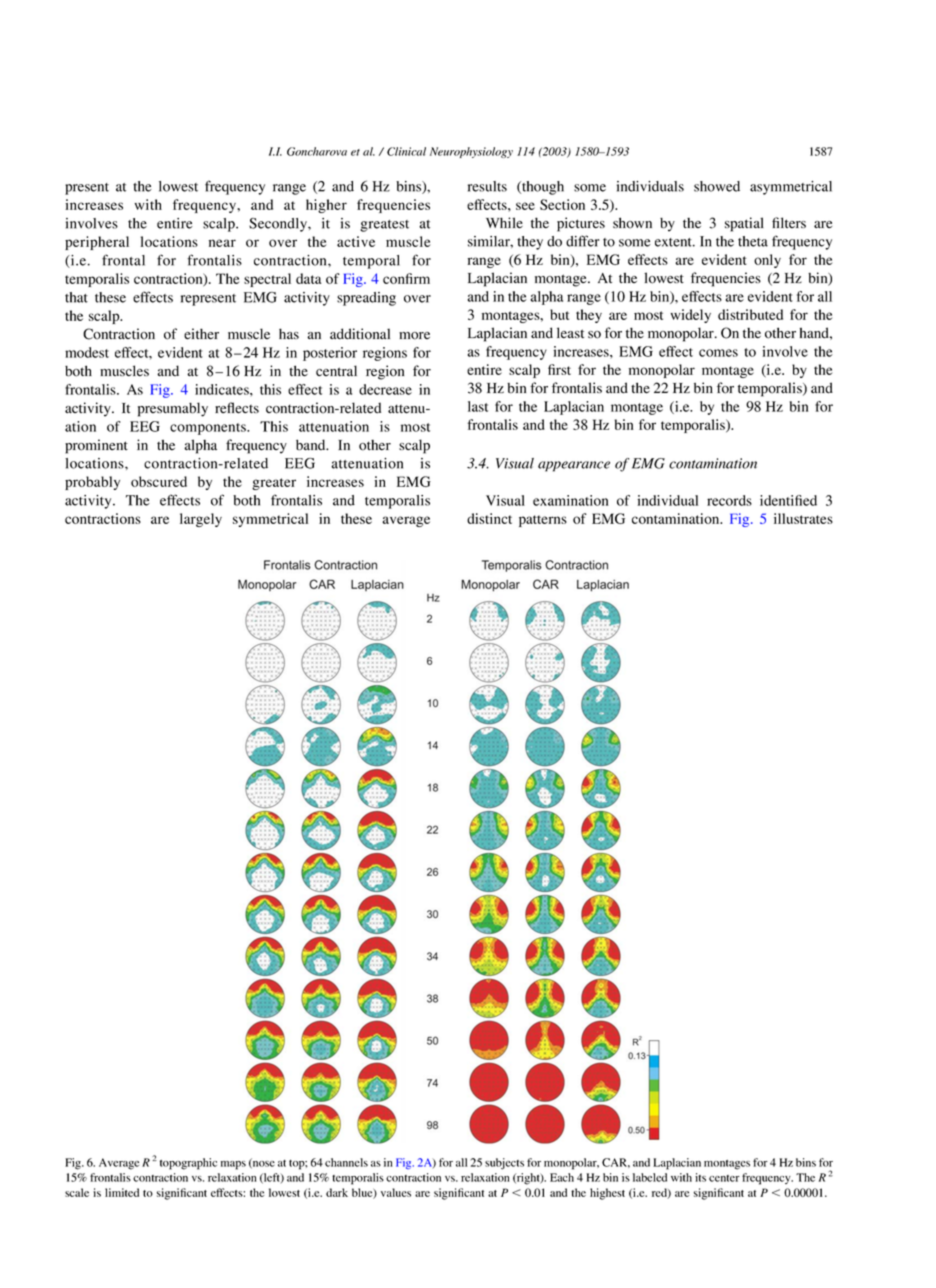 This screenshot has height=1288, width=936. Describe the element at coordinates (487, 186) in the screenshot. I see `results` at that location.
